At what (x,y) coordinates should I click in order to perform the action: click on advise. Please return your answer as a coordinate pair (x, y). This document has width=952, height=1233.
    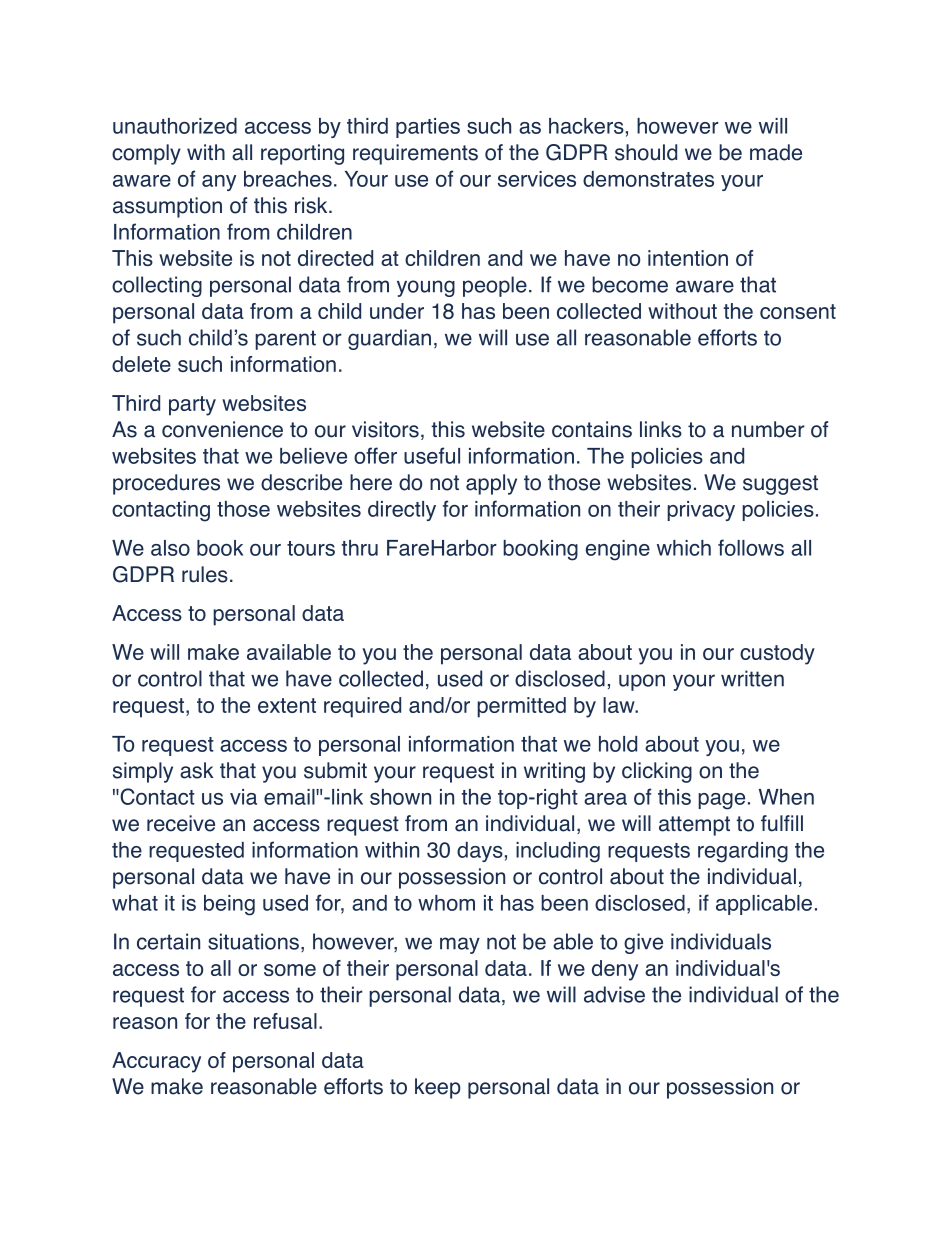
    Looking at the image, I should click on (614, 994).
